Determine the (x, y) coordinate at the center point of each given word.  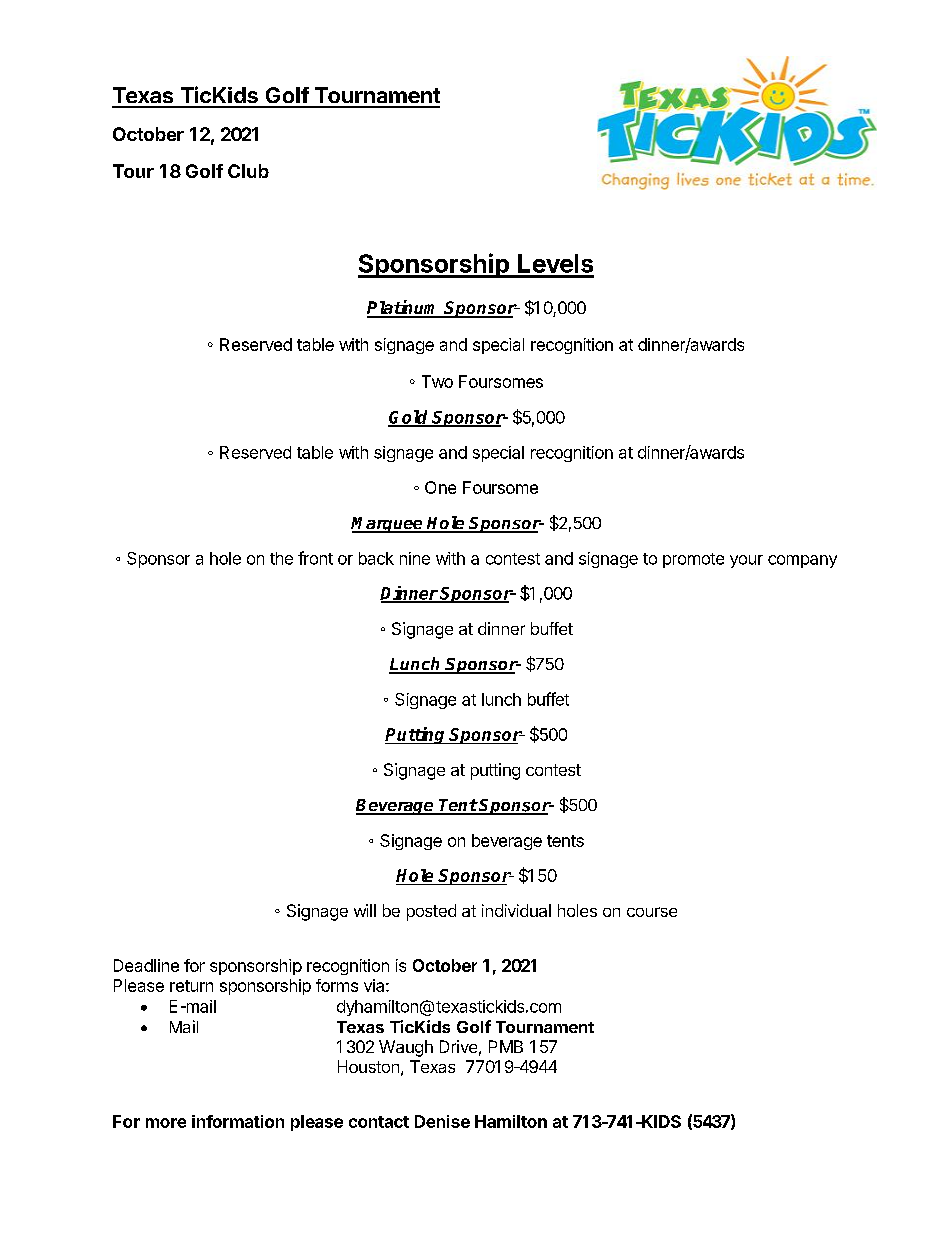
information (238, 1121)
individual (516, 910)
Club (248, 171)
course (652, 912)
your (746, 561)
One (440, 487)
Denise (442, 1121)
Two (437, 381)
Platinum (404, 308)
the (281, 558)
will (365, 910)
